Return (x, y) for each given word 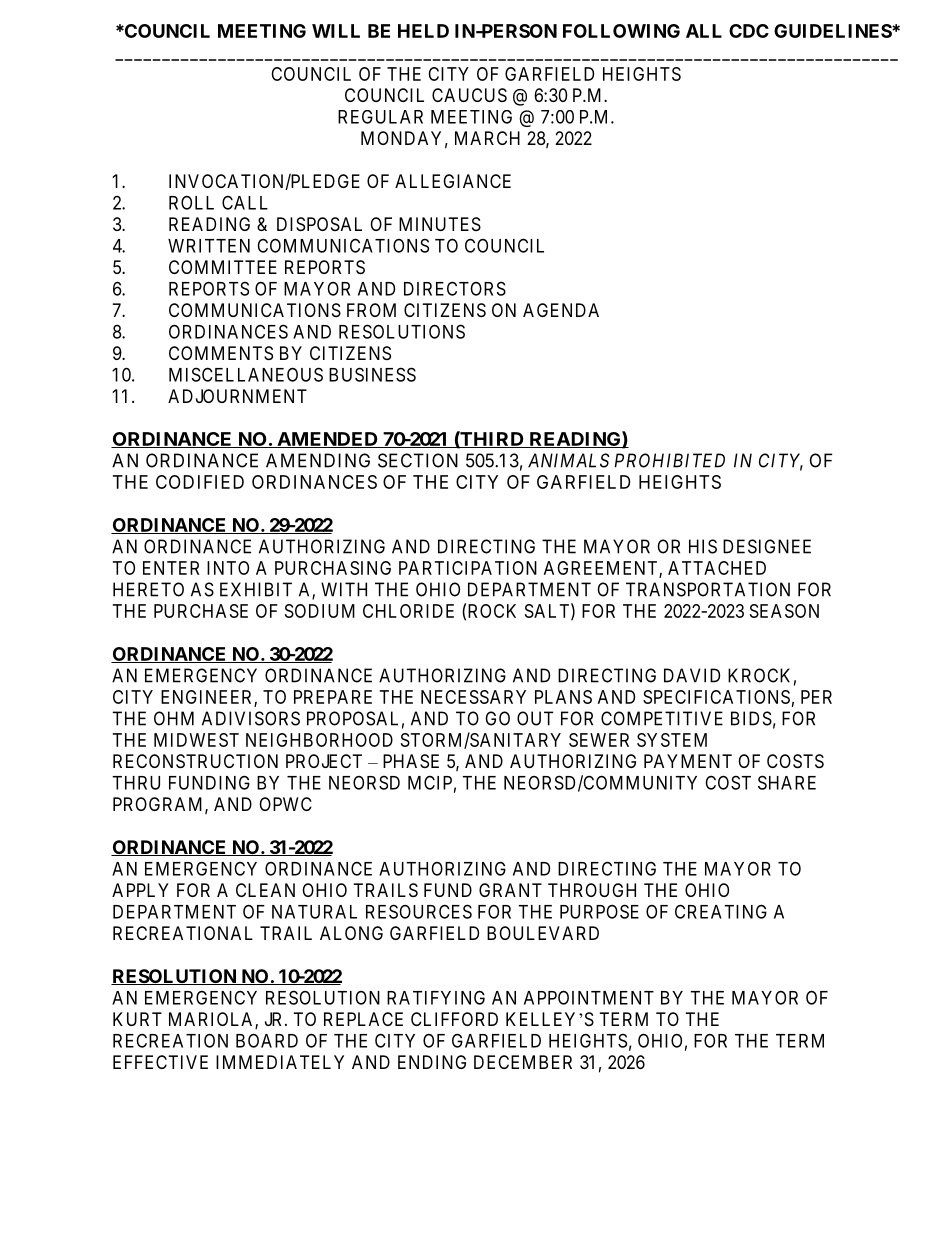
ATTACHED (717, 568)
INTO (228, 568)
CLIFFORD (454, 1019)
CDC (749, 31)
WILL (336, 31)
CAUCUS (469, 95)
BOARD (267, 1040)
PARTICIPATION (468, 568)
